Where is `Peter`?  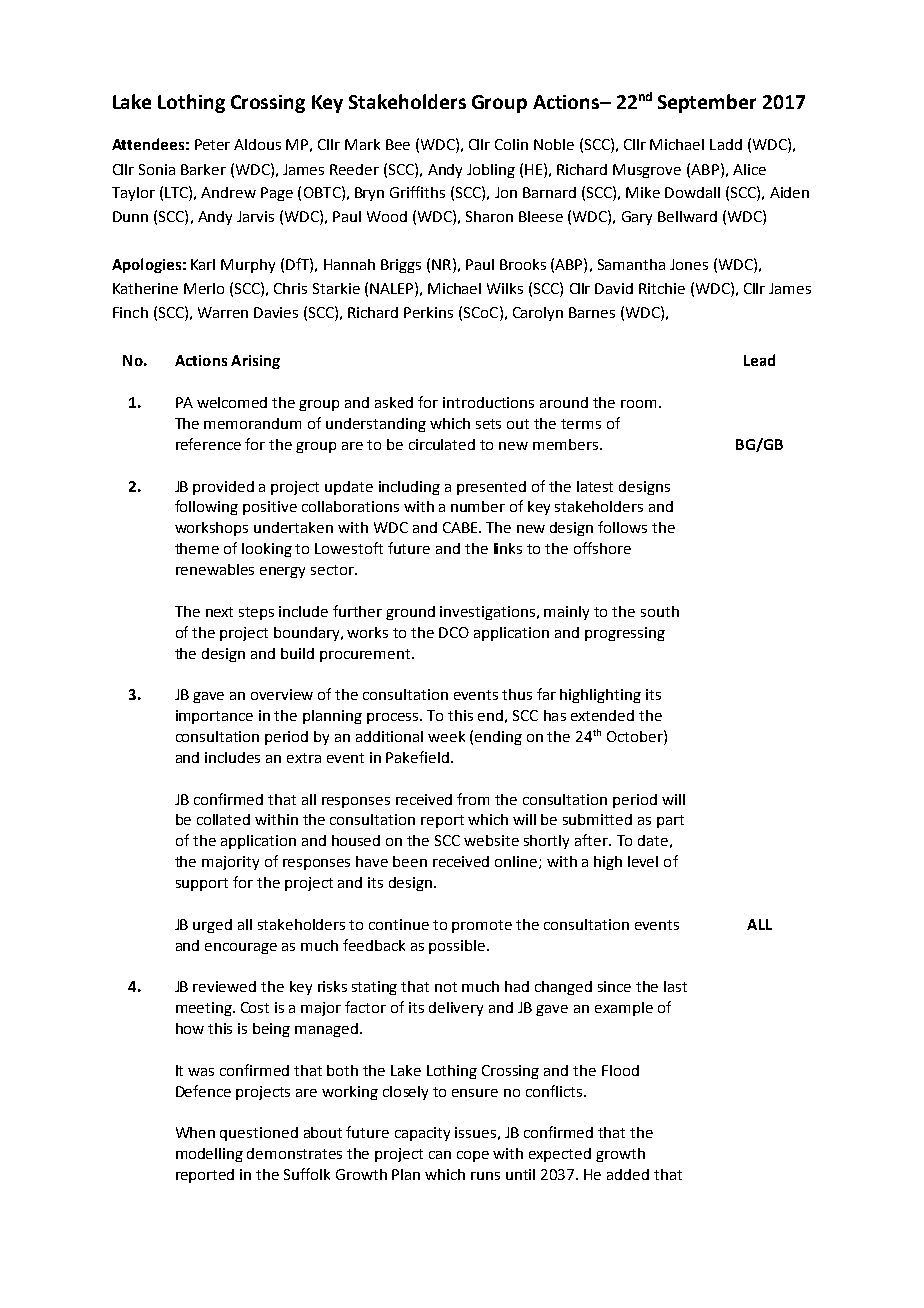
Peter is located at coordinates (212, 144).
